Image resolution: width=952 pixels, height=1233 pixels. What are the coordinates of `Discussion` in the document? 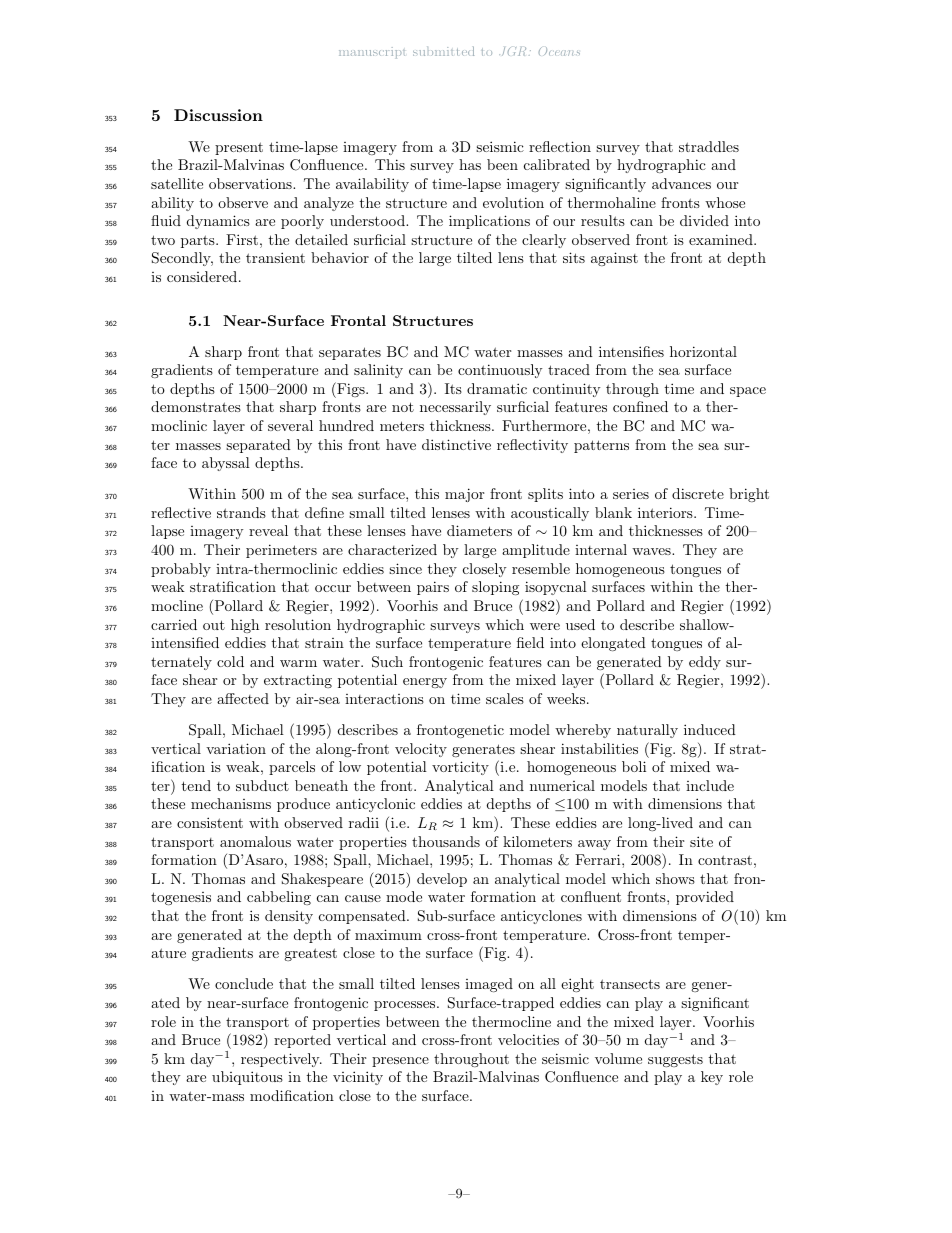 It's located at (218, 115).
